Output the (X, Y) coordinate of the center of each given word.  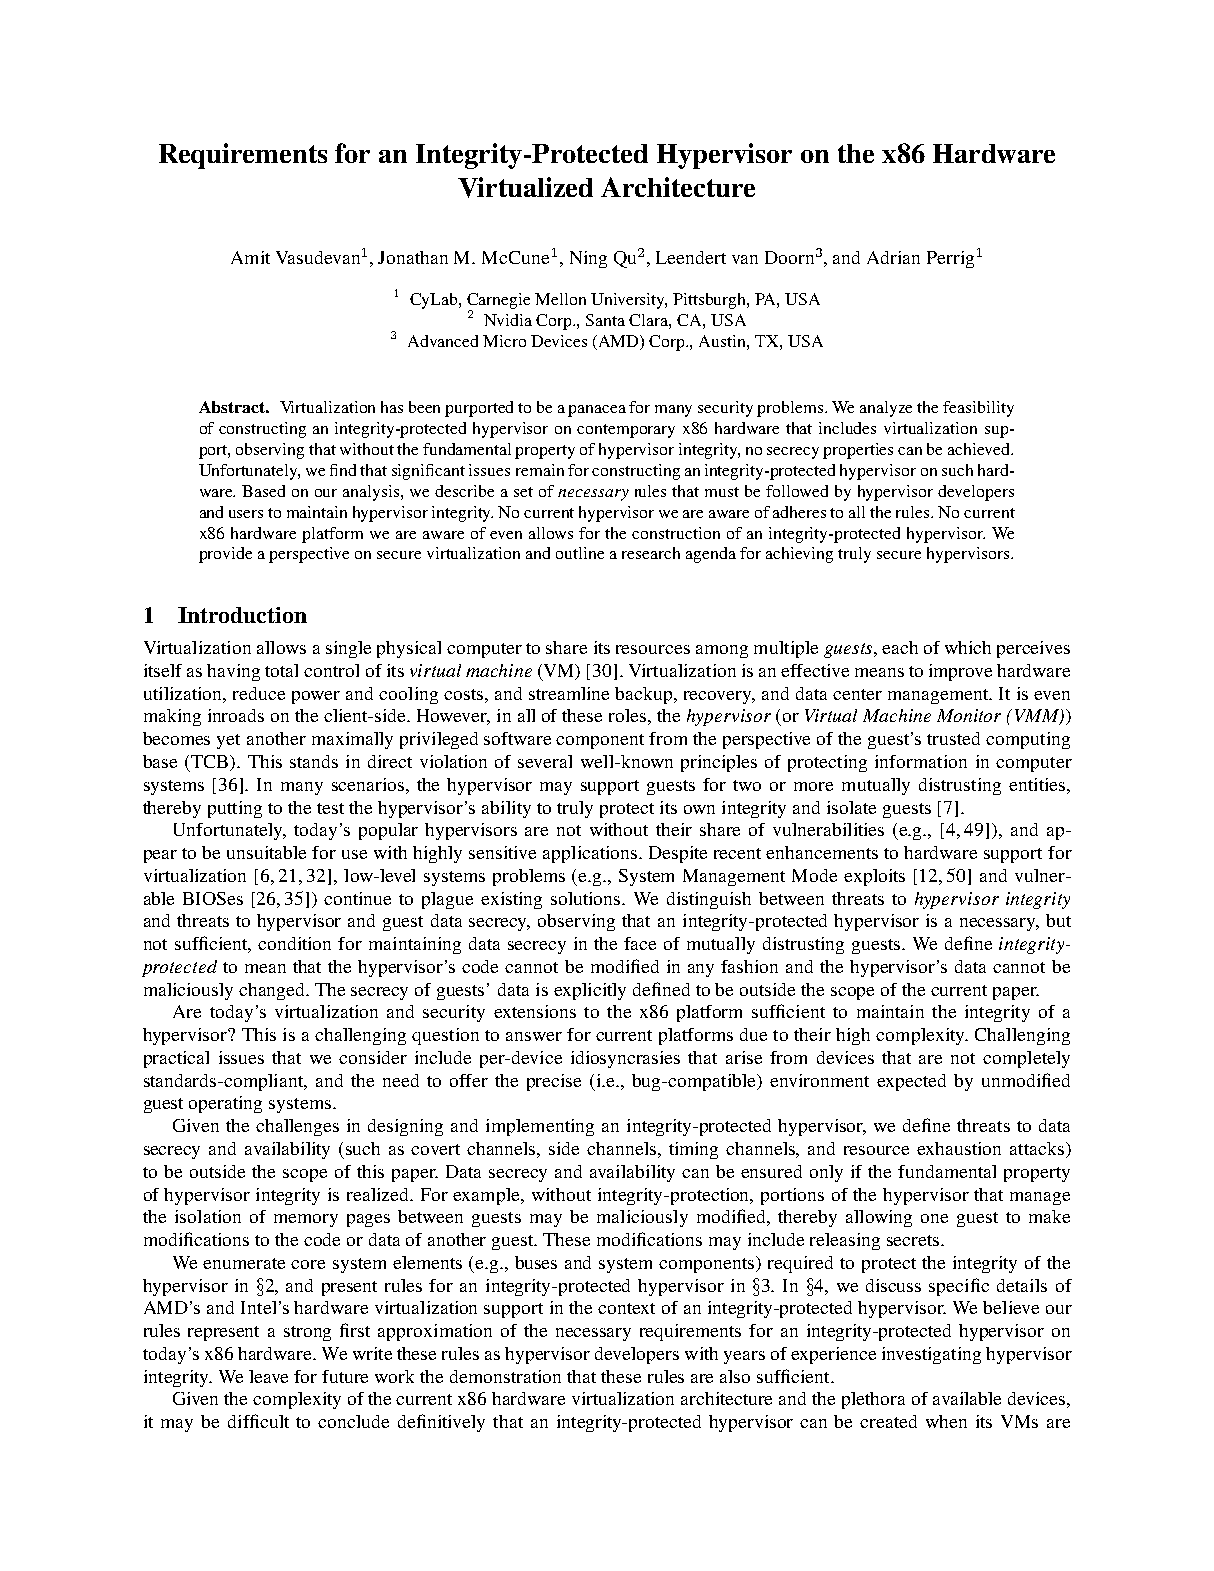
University (629, 301)
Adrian (893, 257)
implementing (540, 1127)
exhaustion (959, 1148)
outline (580, 553)
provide (225, 555)
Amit (250, 257)
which (968, 647)
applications (591, 854)
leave (268, 1376)
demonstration (505, 1376)
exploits (874, 877)
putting (235, 809)
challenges (297, 1127)
